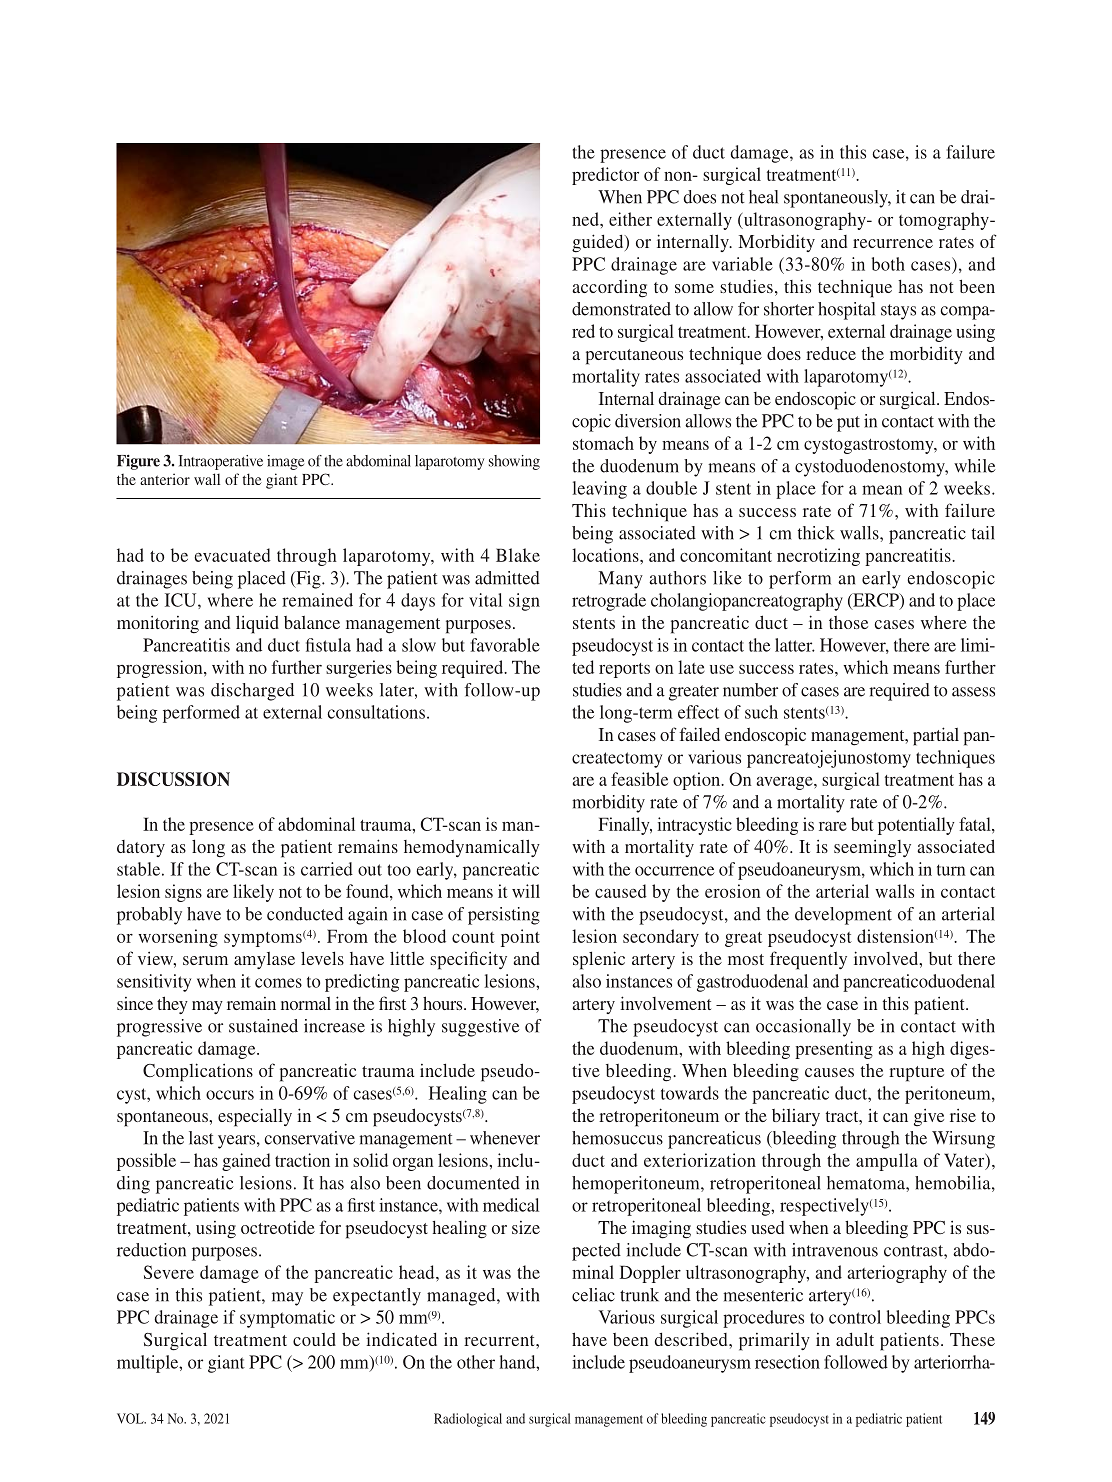 Image resolution: width=1112 pixels, height=1482 pixels. Describe the element at coordinates (526, 891) in the screenshot. I see `will` at that location.
